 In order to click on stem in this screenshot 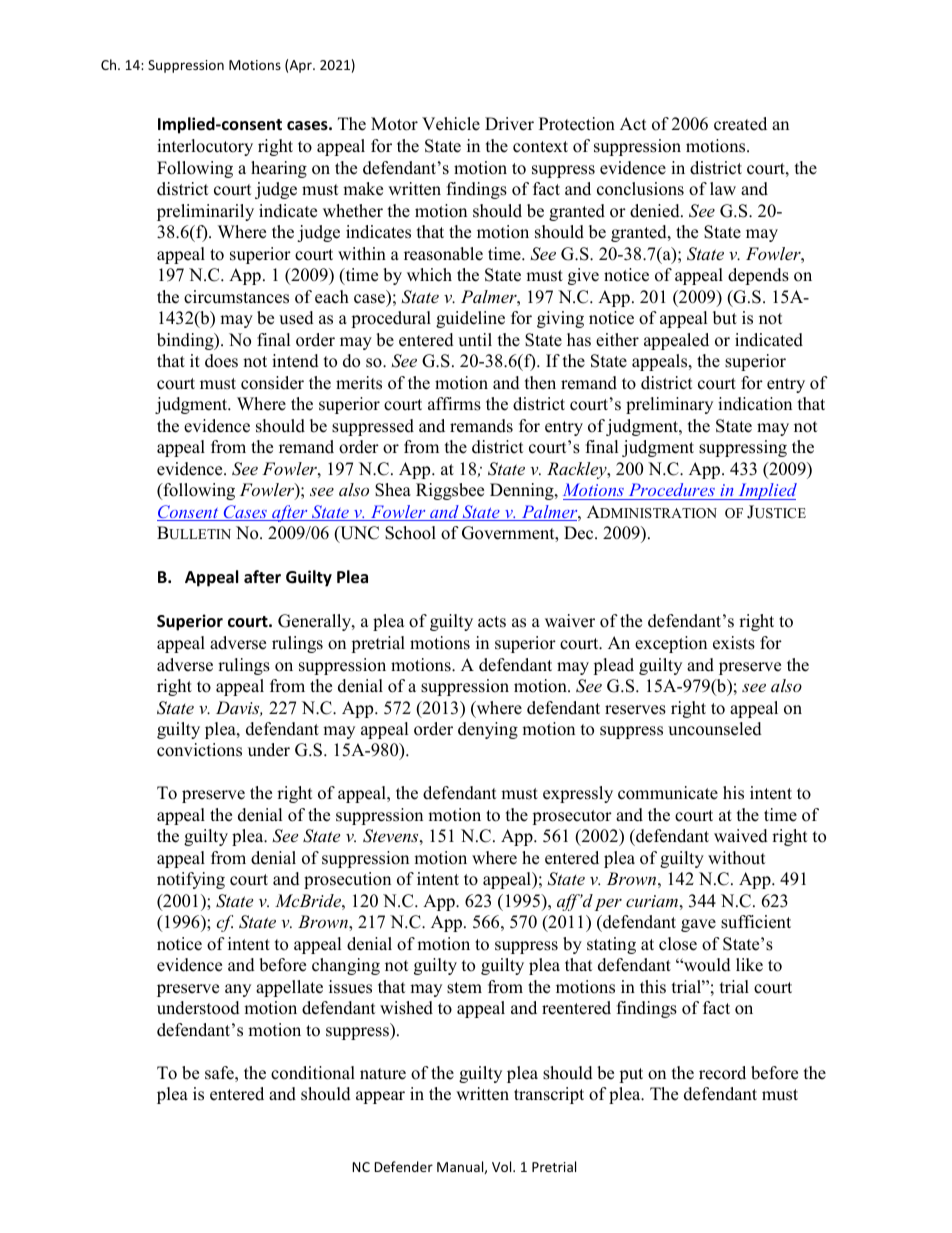, I will do `click(464, 988)`.
